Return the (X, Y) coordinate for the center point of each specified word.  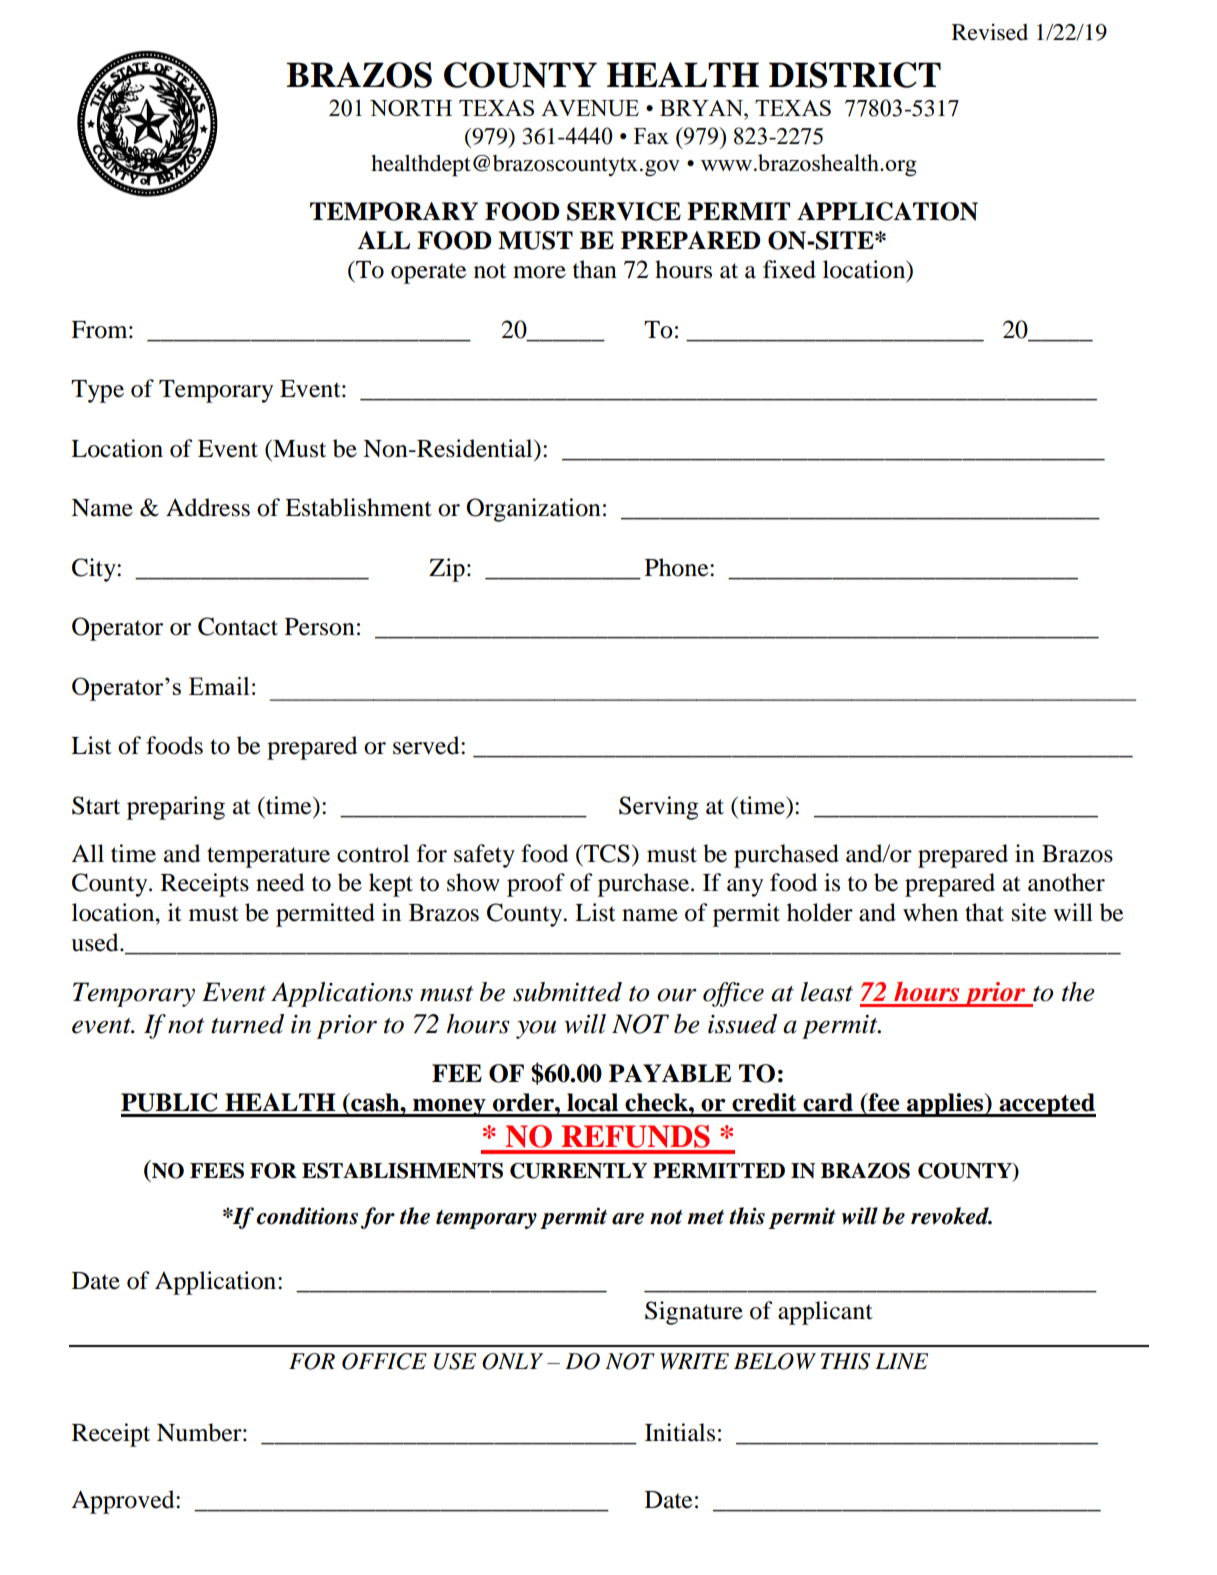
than (595, 269)
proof (536, 885)
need (280, 882)
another (1066, 882)
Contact (238, 626)
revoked (951, 1216)
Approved (124, 1502)
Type (97, 391)
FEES (217, 1171)
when (930, 912)
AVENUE (590, 108)
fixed (789, 269)
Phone (678, 567)
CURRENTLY (578, 1171)
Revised (990, 32)
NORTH (411, 108)
